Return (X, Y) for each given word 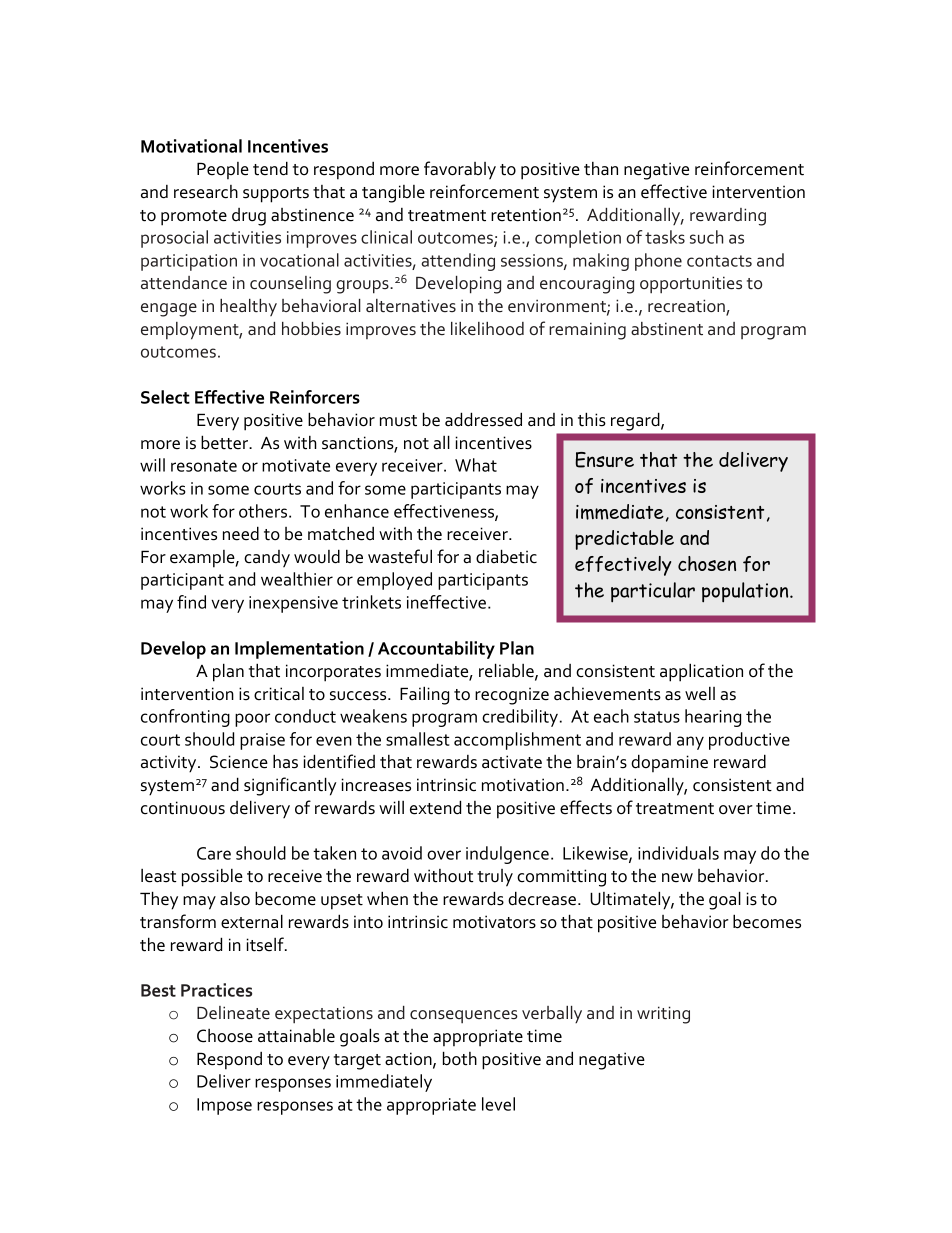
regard (636, 422)
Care (214, 853)
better (225, 442)
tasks (665, 237)
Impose (224, 1106)
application (701, 672)
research (206, 192)
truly (495, 878)
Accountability (436, 650)
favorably (460, 170)
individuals (678, 853)
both (460, 1058)
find (191, 602)
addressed (483, 419)
